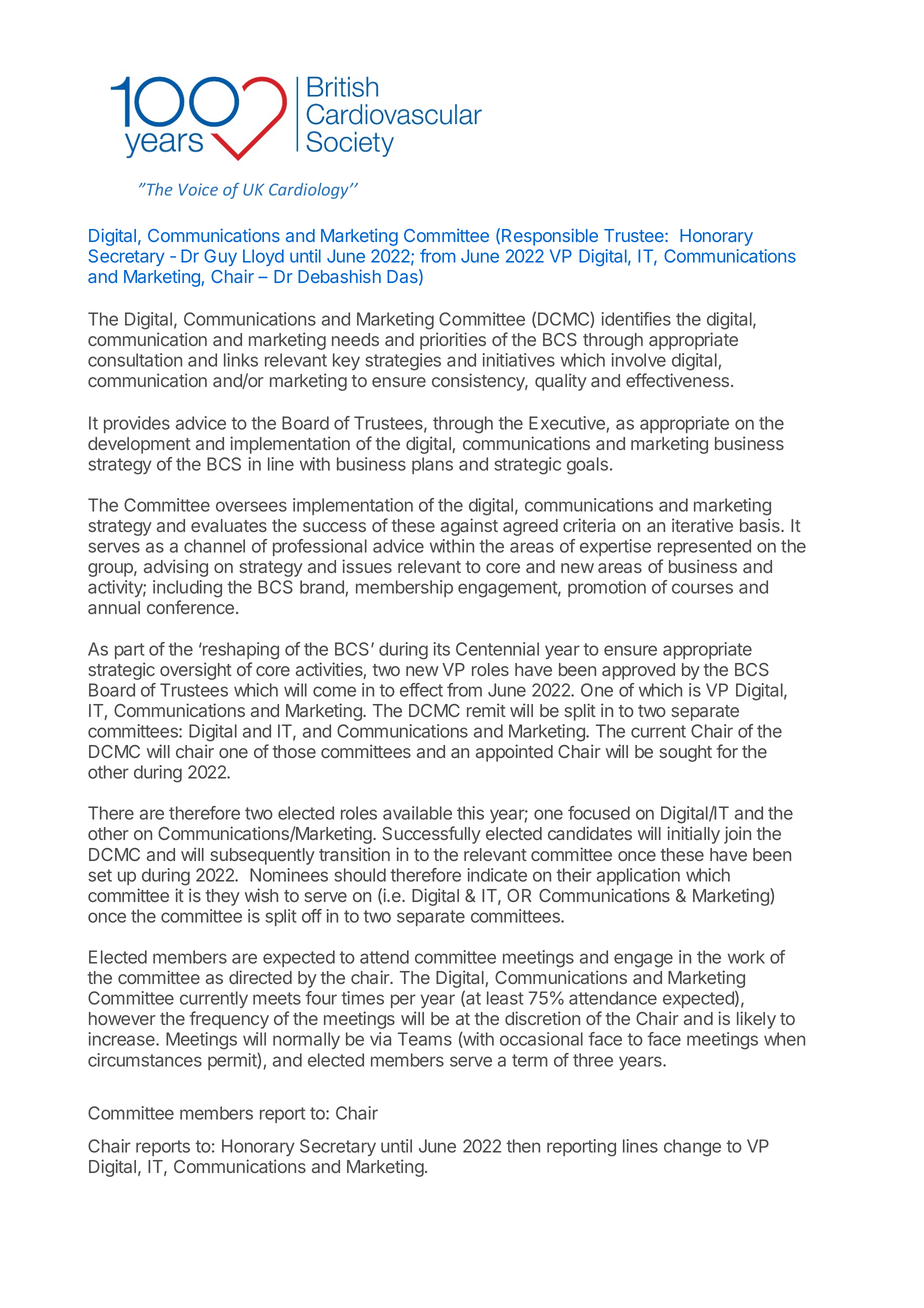  What do you see at coordinates (198, 189) in the screenshot?
I see `Voice` at bounding box center [198, 189].
